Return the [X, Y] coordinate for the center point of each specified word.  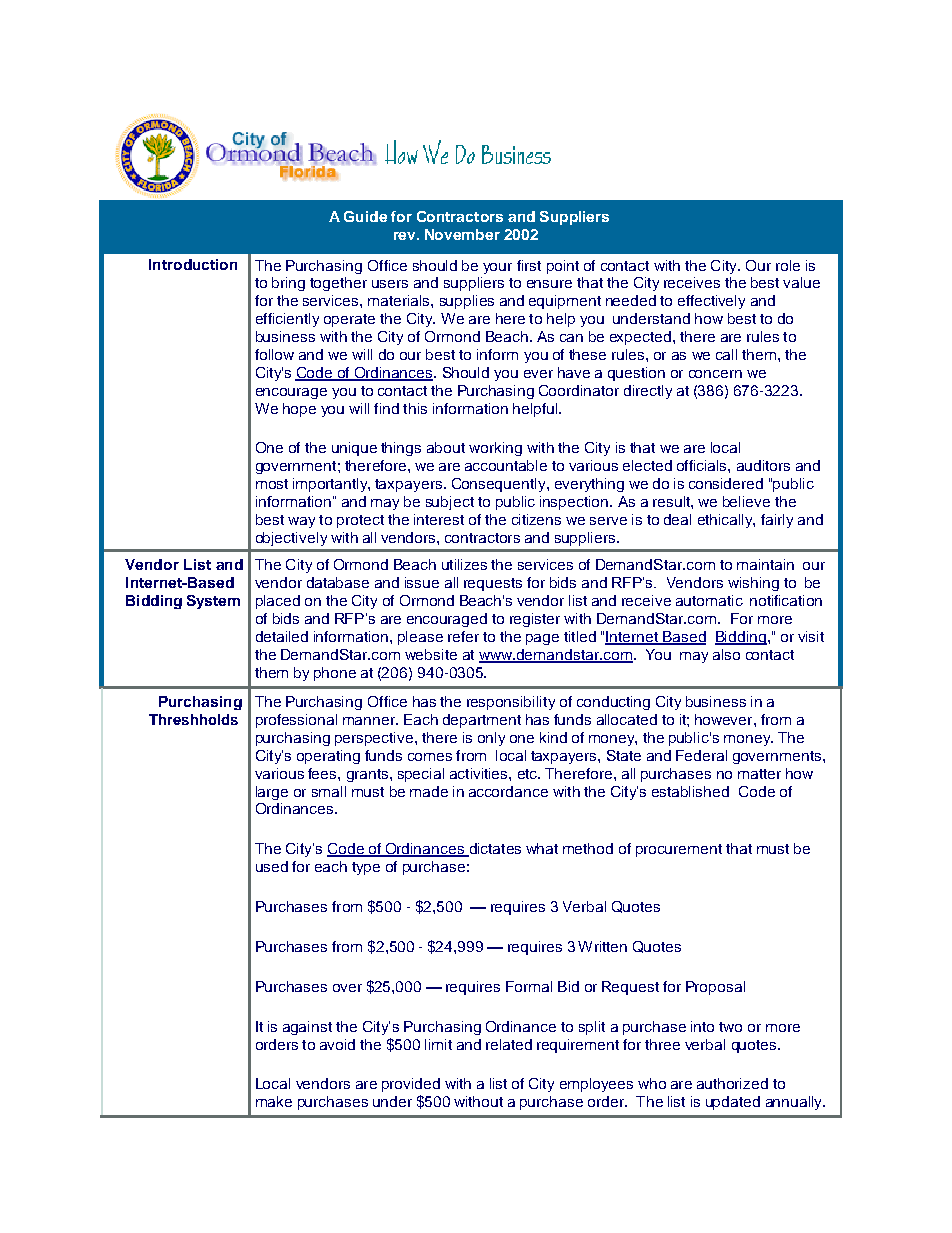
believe [746, 501]
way [301, 522]
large [272, 793]
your [497, 268]
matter [759, 774]
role [788, 265]
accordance [508, 791]
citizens [536, 519]
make [274, 1101]
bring [288, 284]
